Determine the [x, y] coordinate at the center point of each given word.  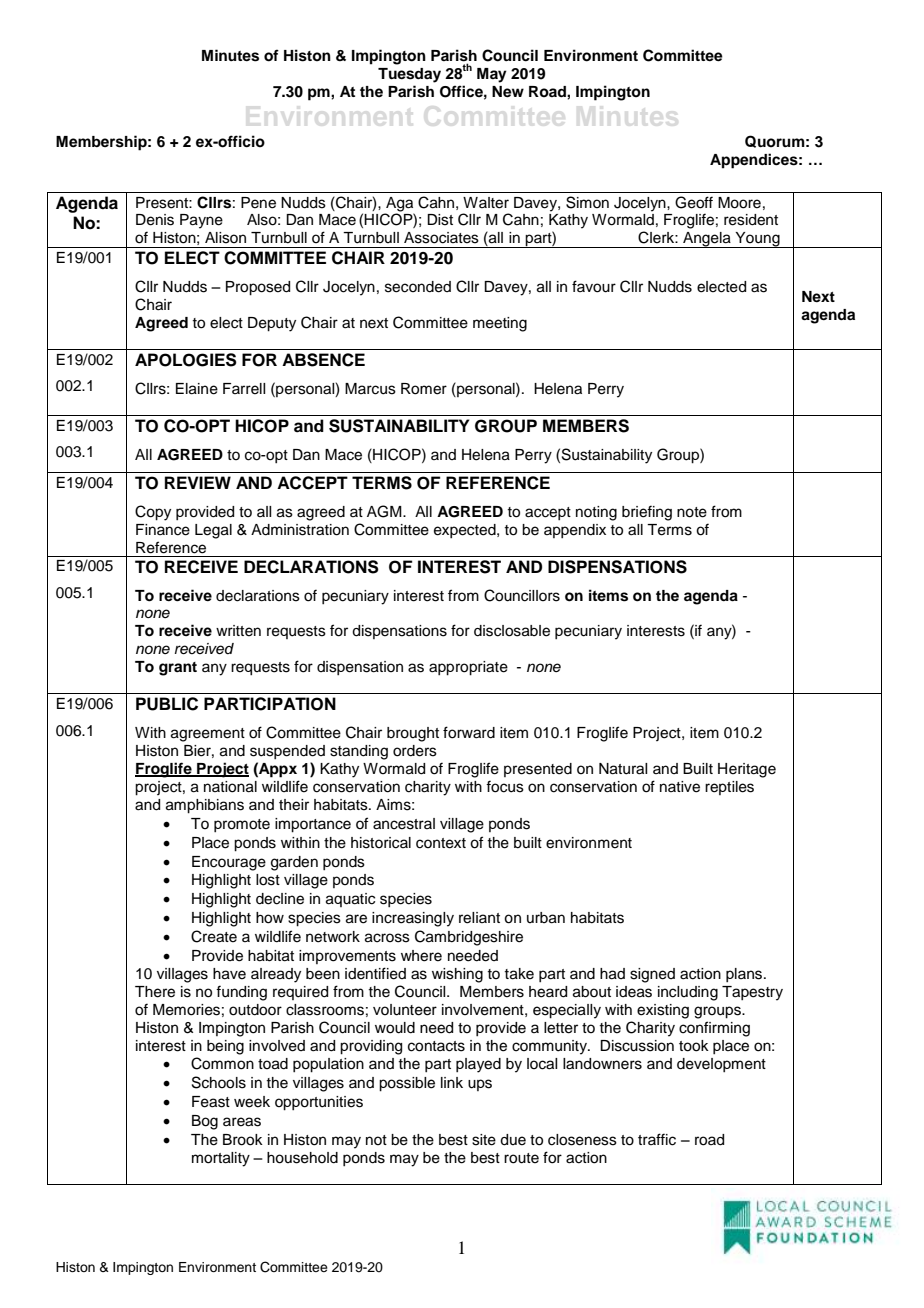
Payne [201, 221]
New [508, 92]
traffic [657, 1139]
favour [594, 286]
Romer [424, 389]
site [484, 1140]
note [692, 512]
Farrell [244, 389]
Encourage [229, 863]
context [441, 843]
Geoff [694, 202]
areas [242, 1122]
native [680, 787]
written [238, 631]
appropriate [468, 668]
